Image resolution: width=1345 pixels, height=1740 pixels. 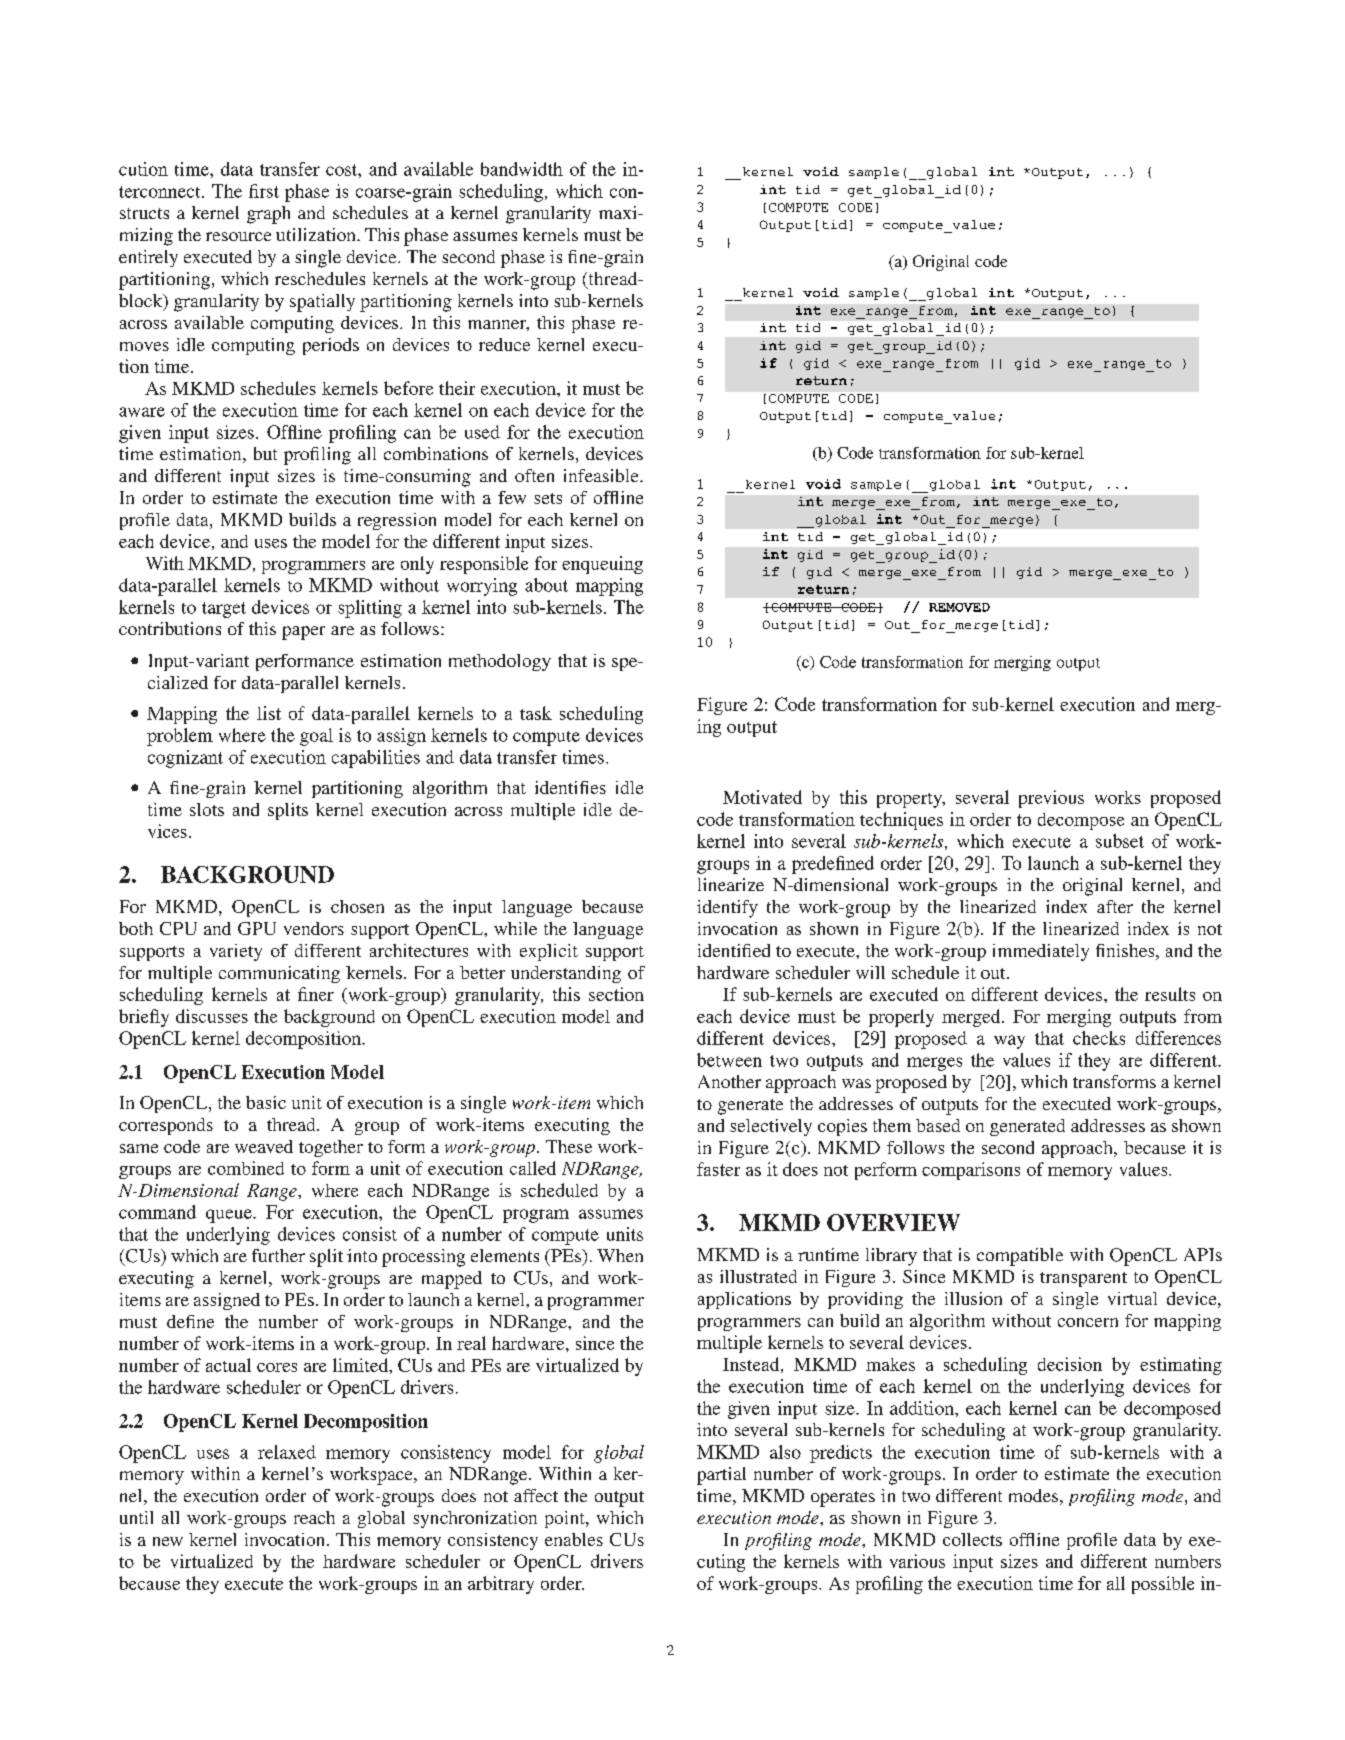 I want to click on after, so click(x=1115, y=906).
